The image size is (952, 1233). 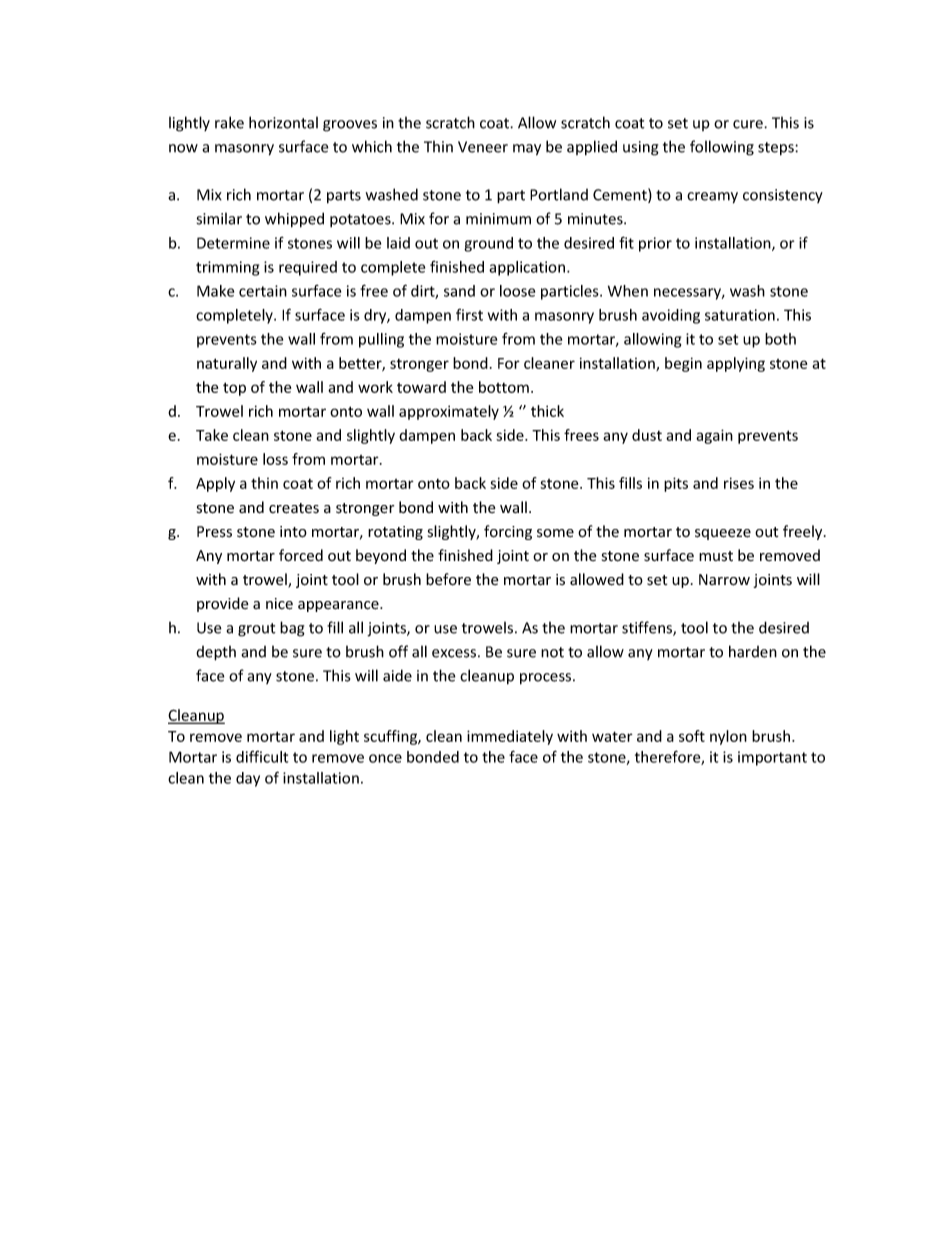 What do you see at coordinates (262, 757) in the screenshot?
I see `difficult` at bounding box center [262, 757].
